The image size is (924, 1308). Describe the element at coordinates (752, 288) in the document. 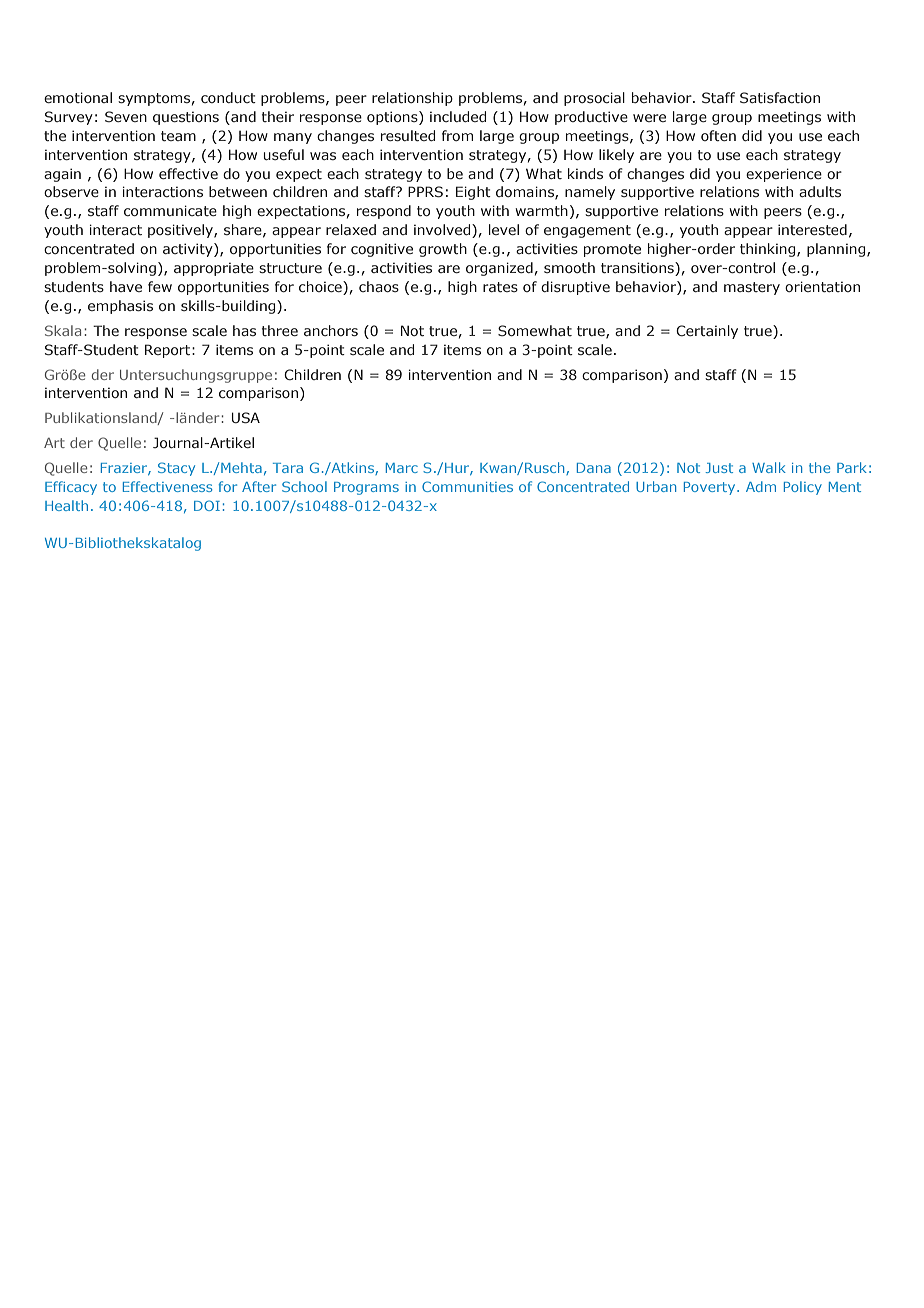

I see `mastery` at that location.
